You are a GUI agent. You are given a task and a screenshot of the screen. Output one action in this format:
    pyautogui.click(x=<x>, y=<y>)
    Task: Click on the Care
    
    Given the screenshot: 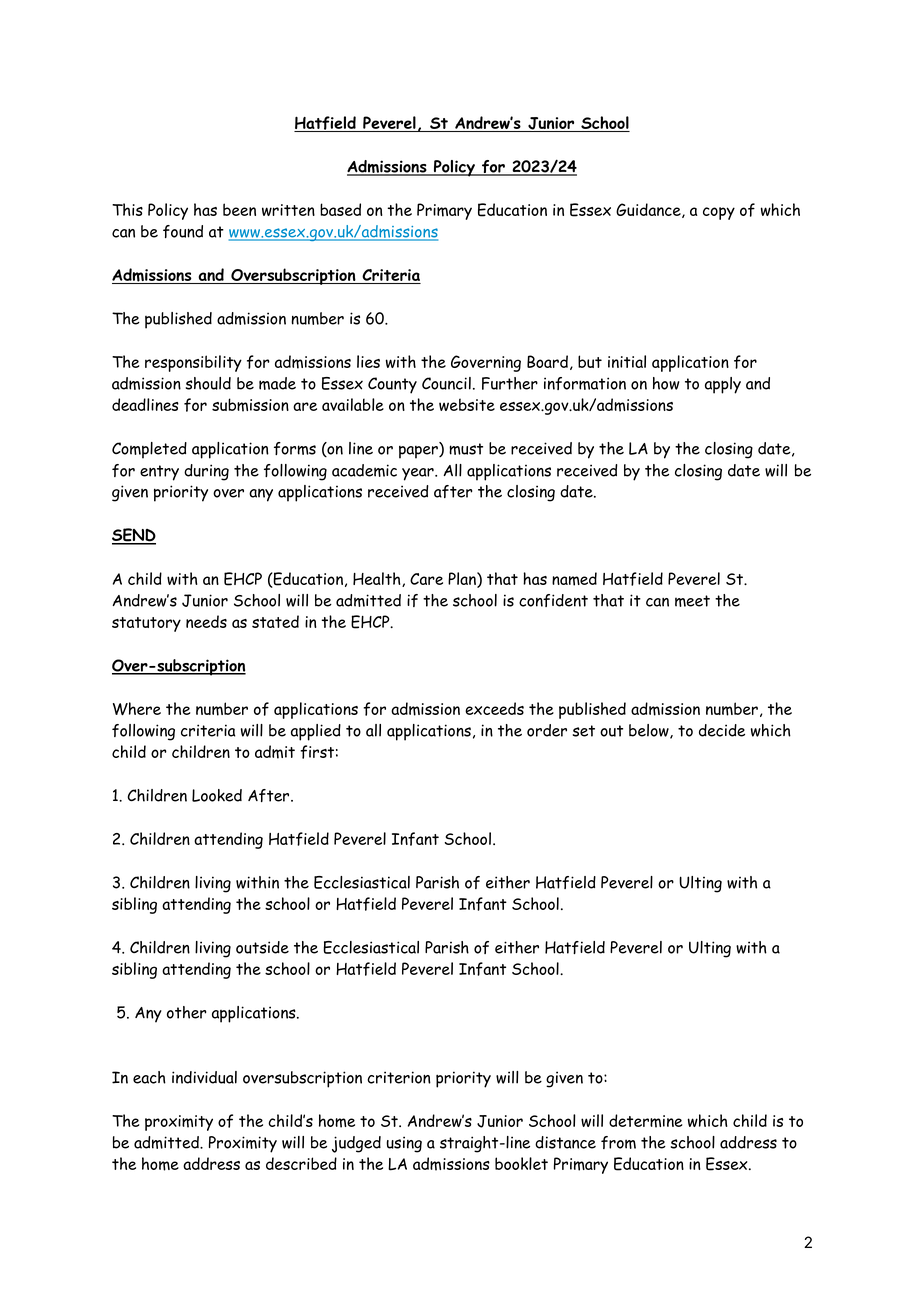 What is the action you would take?
    pyautogui.click(x=426, y=579)
